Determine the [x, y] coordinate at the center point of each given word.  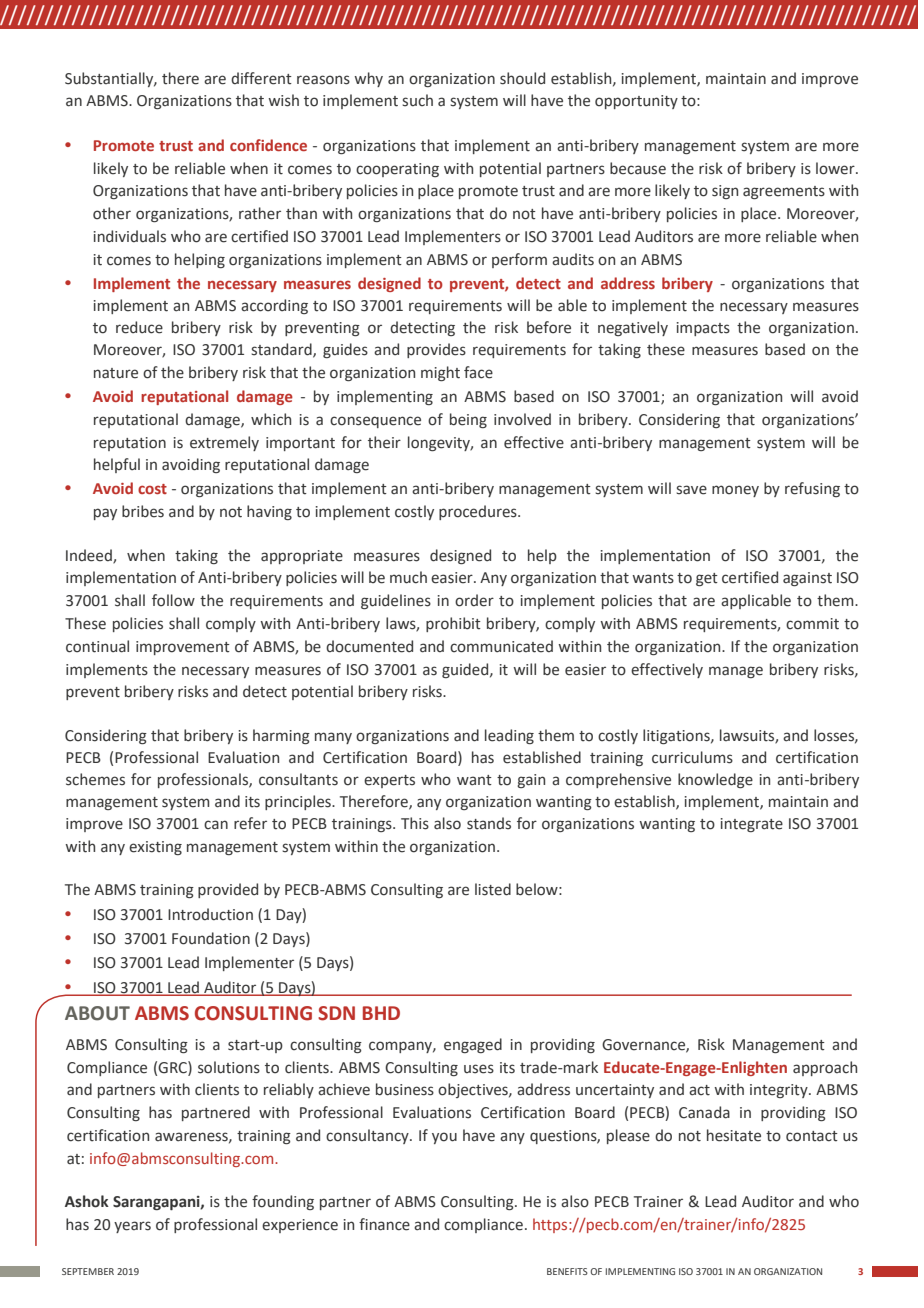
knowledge [715, 780]
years [132, 1227]
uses [479, 1069]
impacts [703, 329]
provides [436, 350]
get [707, 579]
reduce [139, 327]
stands [489, 823]
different [261, 78]
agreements [784, 192]
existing [155, 848]
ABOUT [97, 1013]
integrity [780, 1091]
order [474, 600]
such [417, 100]
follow [173, 600]
